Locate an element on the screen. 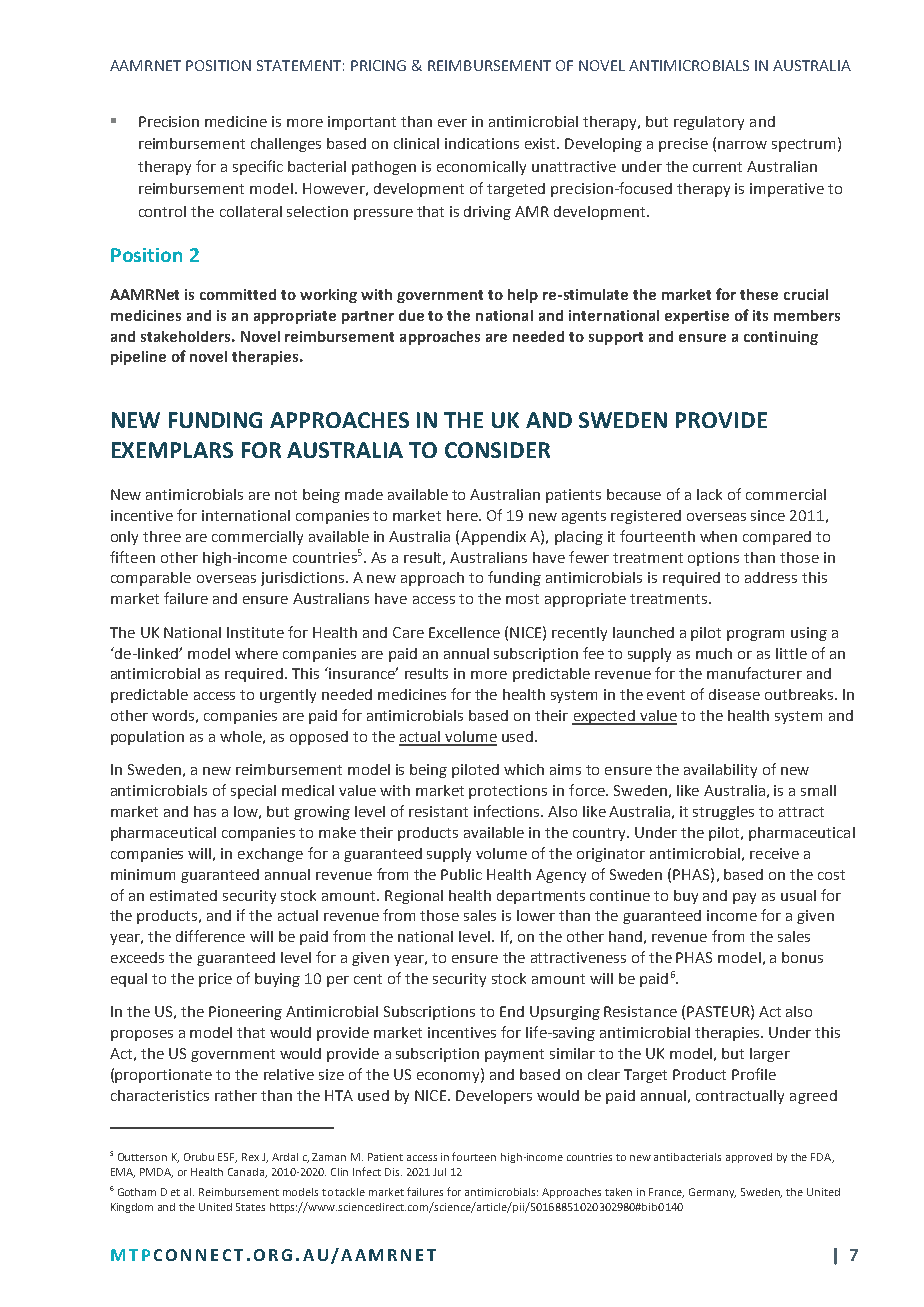  indications is located at coordinates (482, 143).
